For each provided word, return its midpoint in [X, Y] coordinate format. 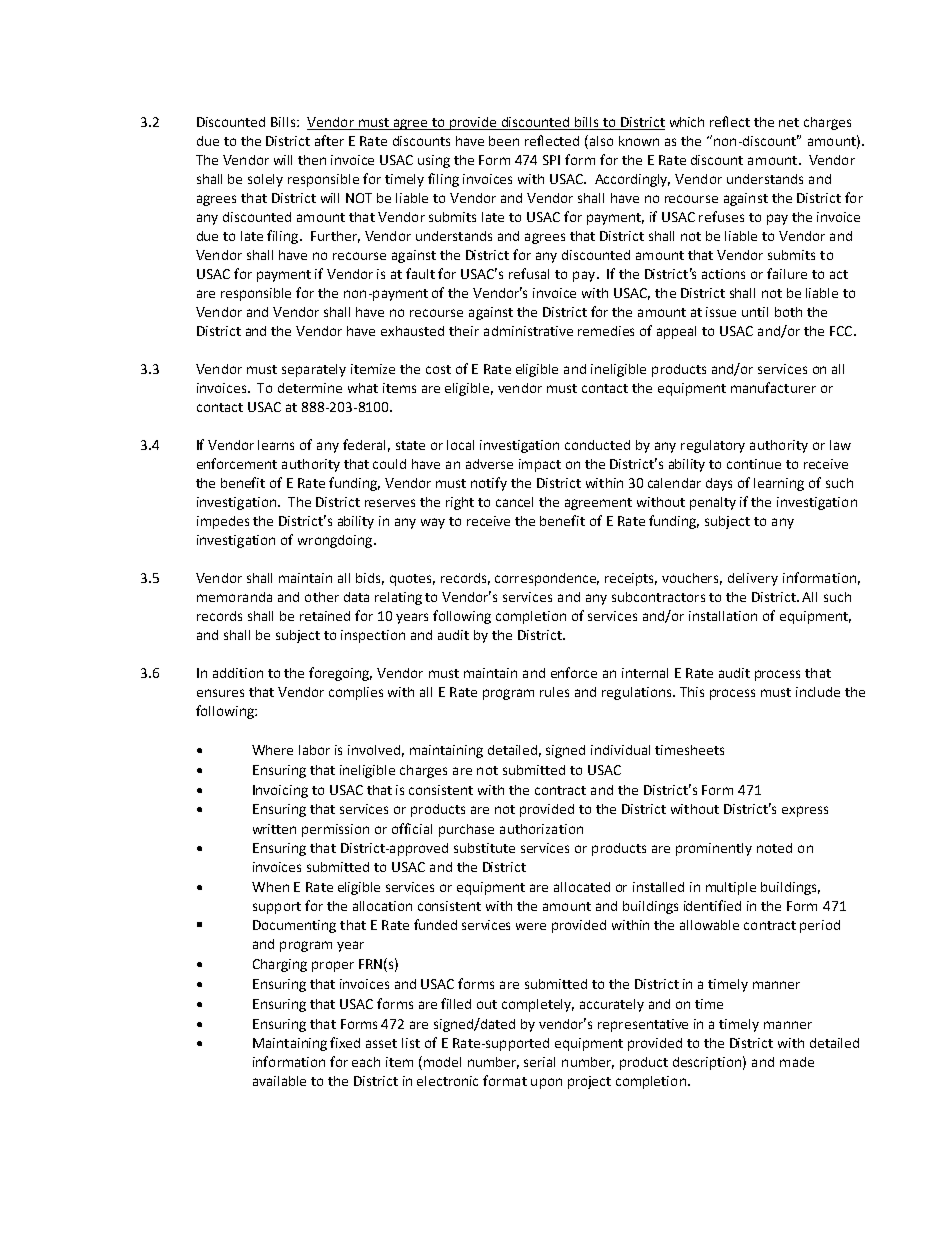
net [789, 122]
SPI [551, 160]
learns [276, 445]
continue [754, 464]
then [312, 160]
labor [314, 750]
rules [554, 692]
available [279, 1081]
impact [540, 465]
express [805, 811]
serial [539, 1062]
